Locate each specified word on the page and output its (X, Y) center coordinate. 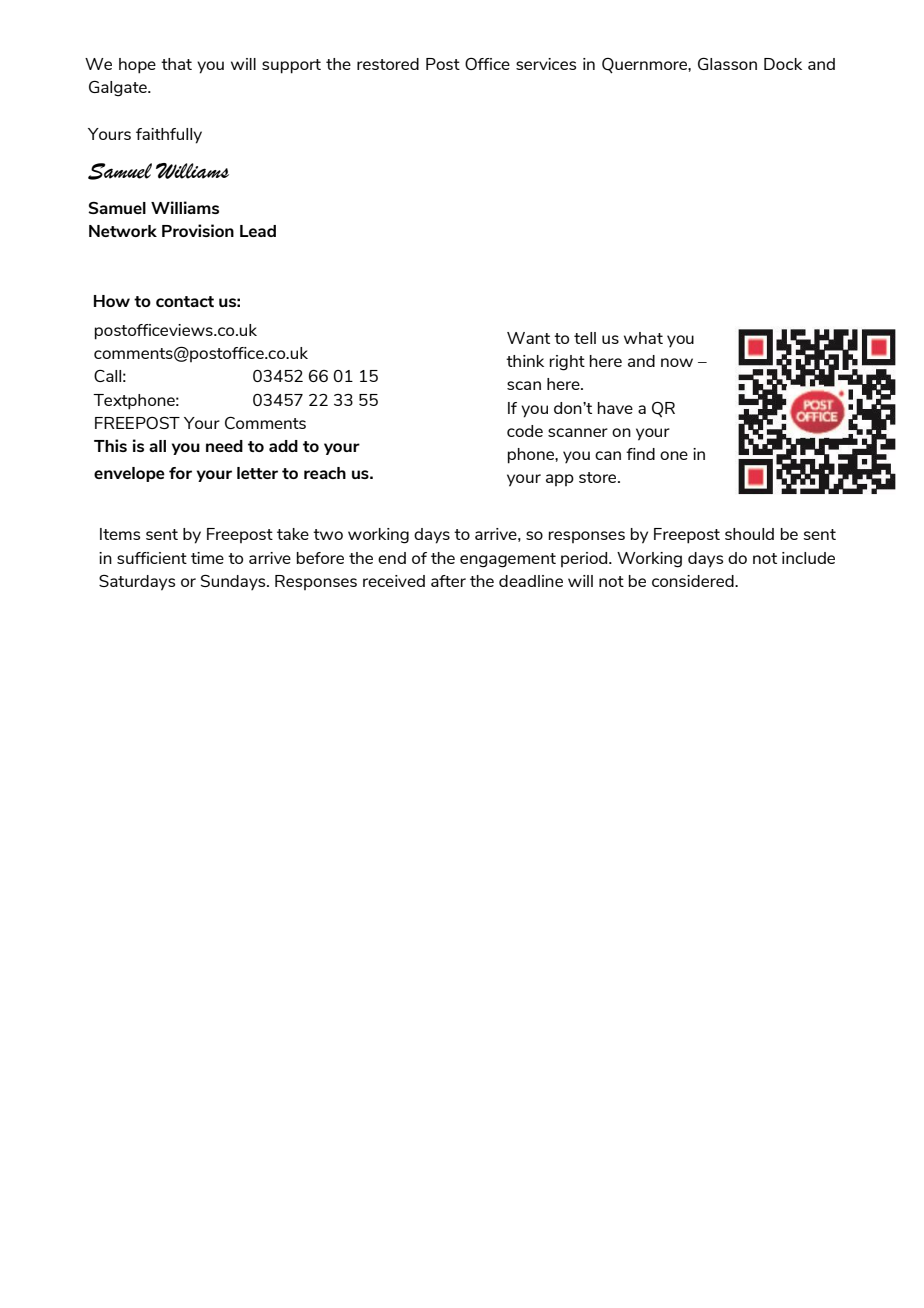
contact (185, 301)
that (176, 64)
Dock (783, 64)
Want (528, 338)
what (643, 338)
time (207, 558)
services (546, 64)
